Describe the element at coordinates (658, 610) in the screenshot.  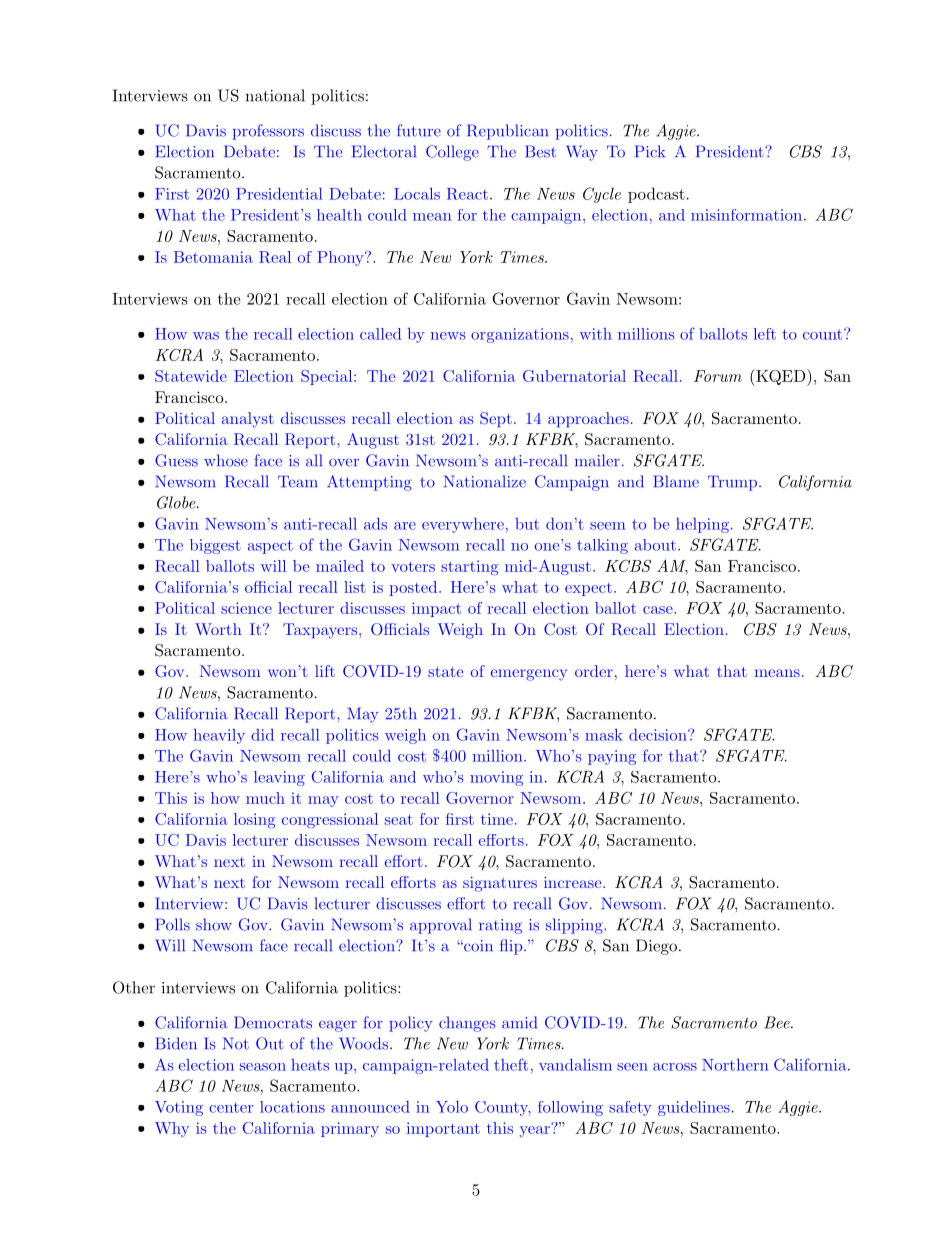
I see `case` at that location.
